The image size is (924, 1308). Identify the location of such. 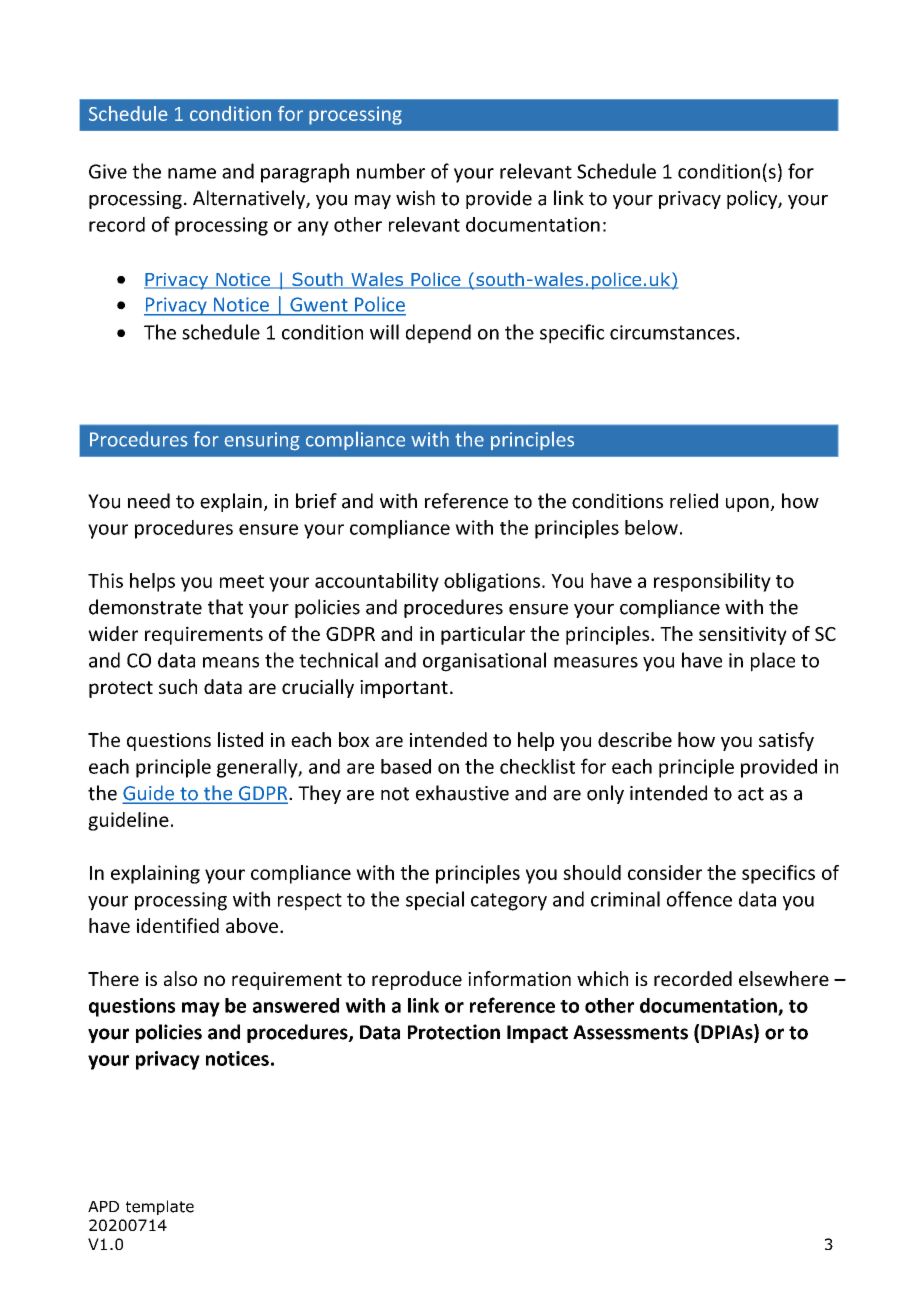
(178, 686).
